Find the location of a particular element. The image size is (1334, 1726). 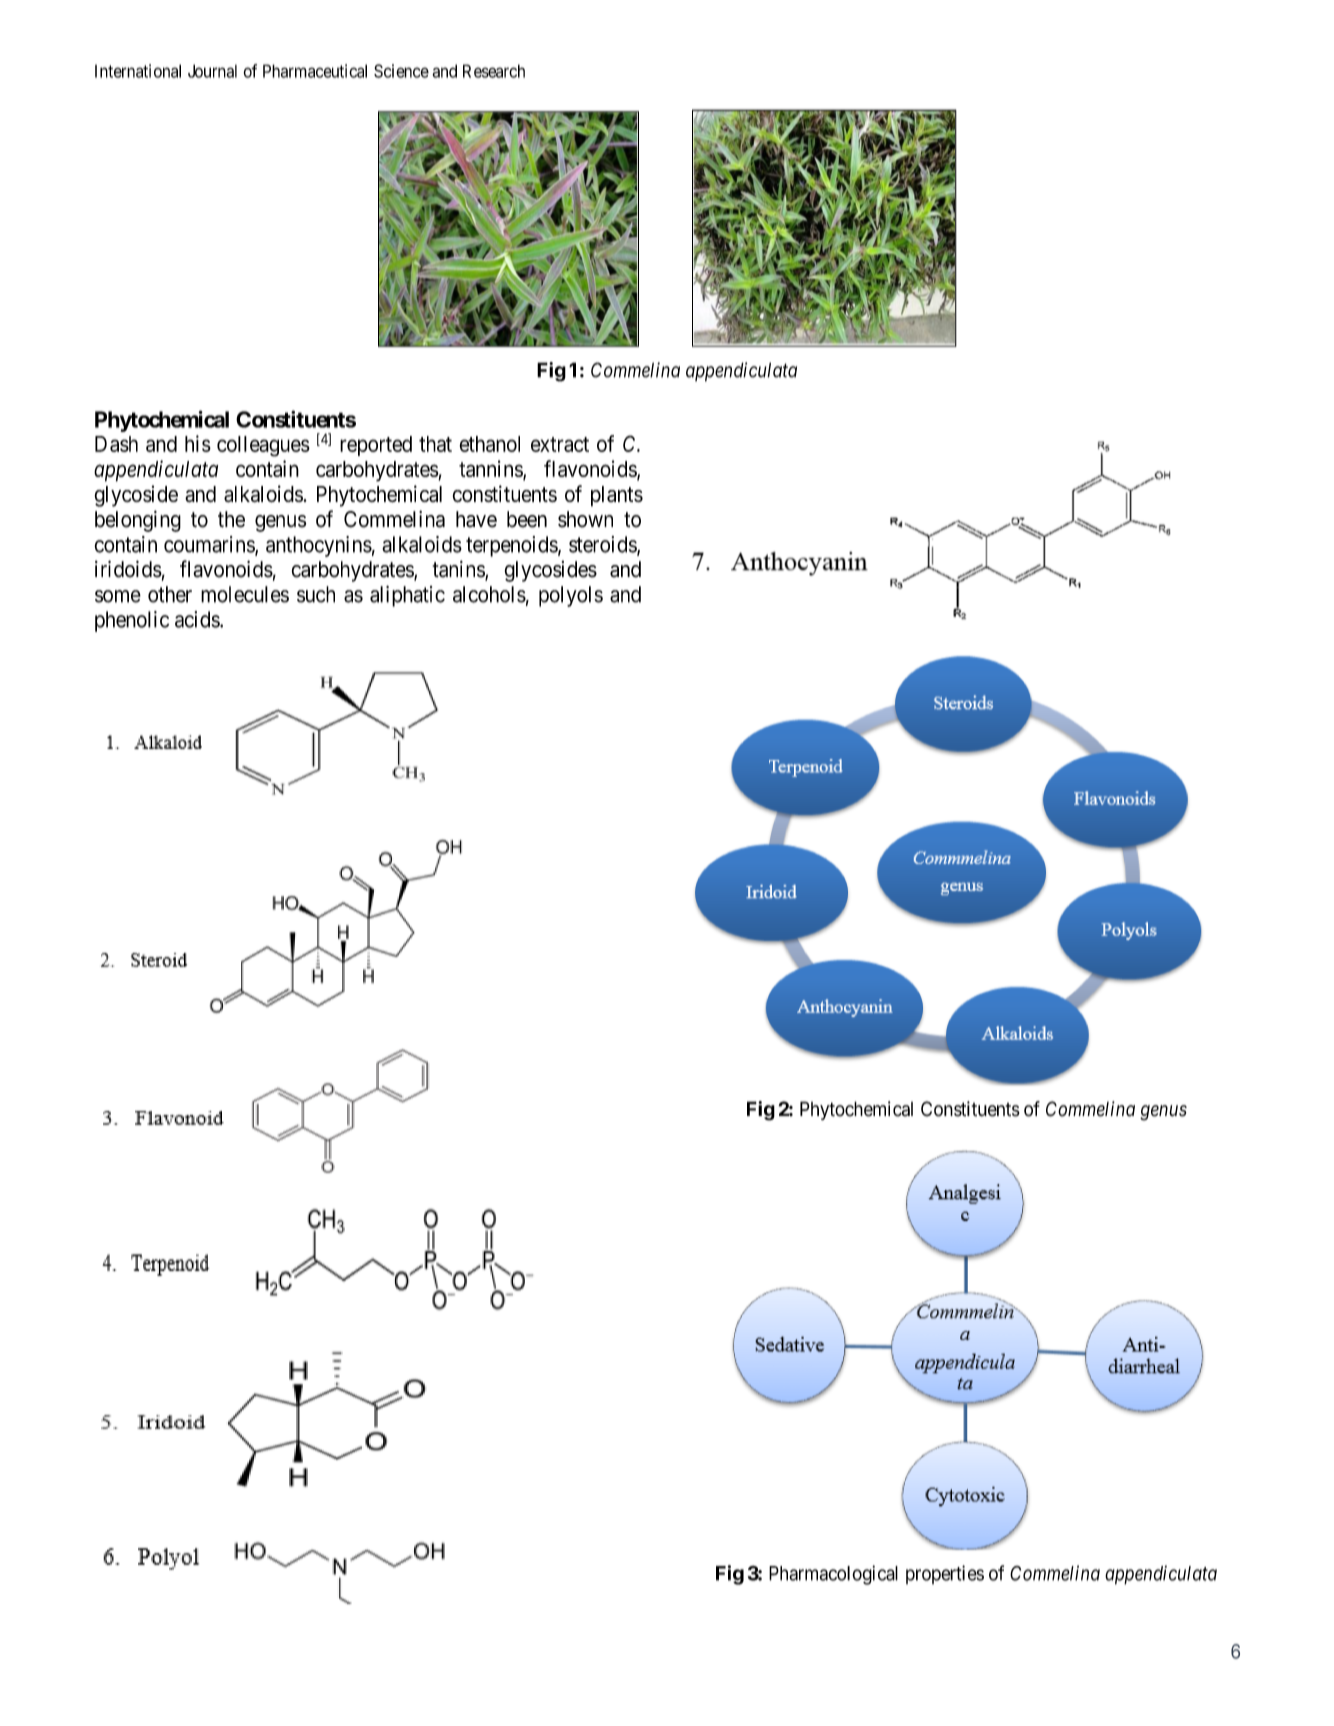

properties is located at coordinates (945, 1574).
